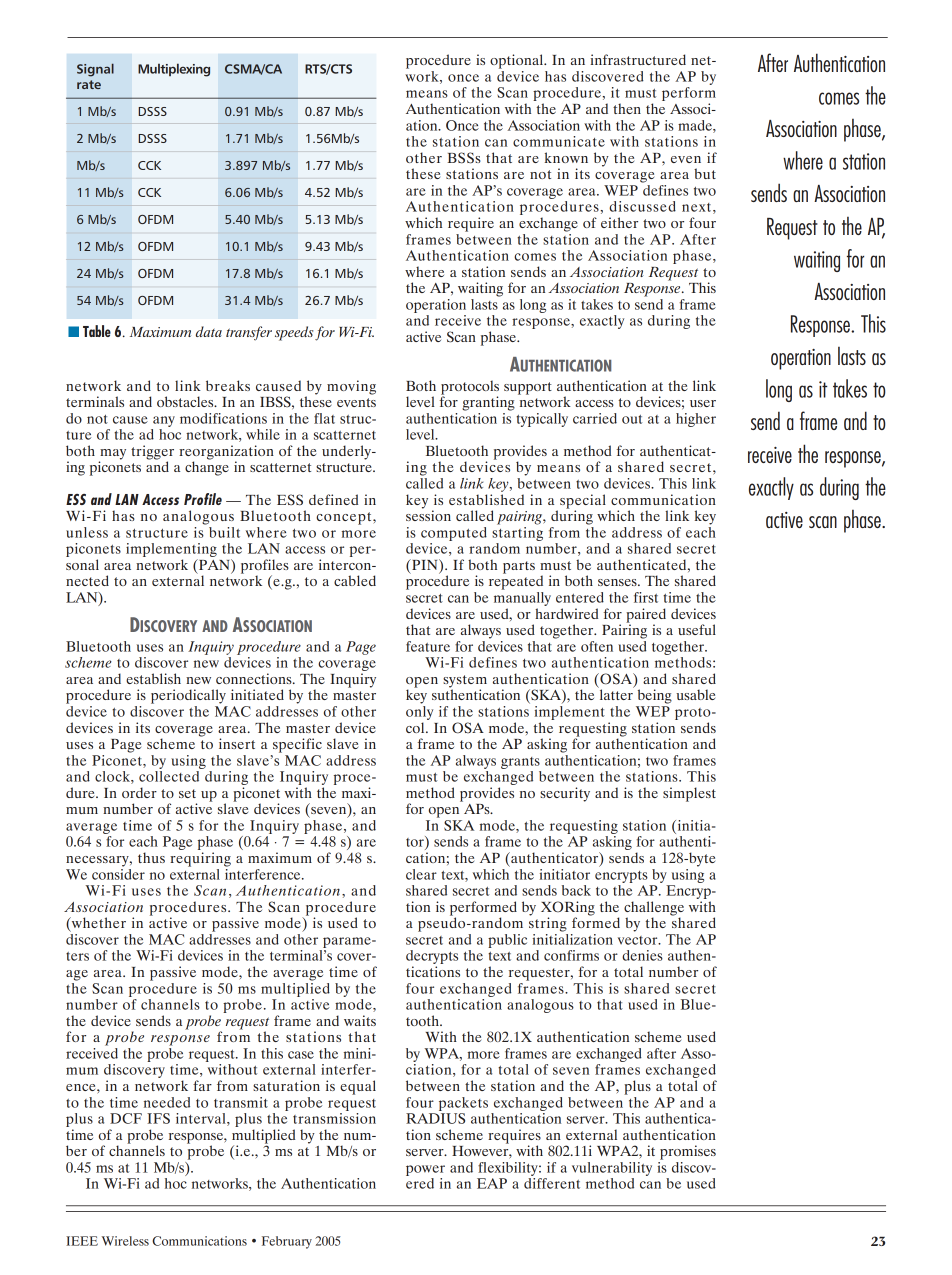 Image resolution: width=952 pixels, height=1275 pixels. Describe the element at coordinates (425, 1170) in the document. I see `power` at that location.
